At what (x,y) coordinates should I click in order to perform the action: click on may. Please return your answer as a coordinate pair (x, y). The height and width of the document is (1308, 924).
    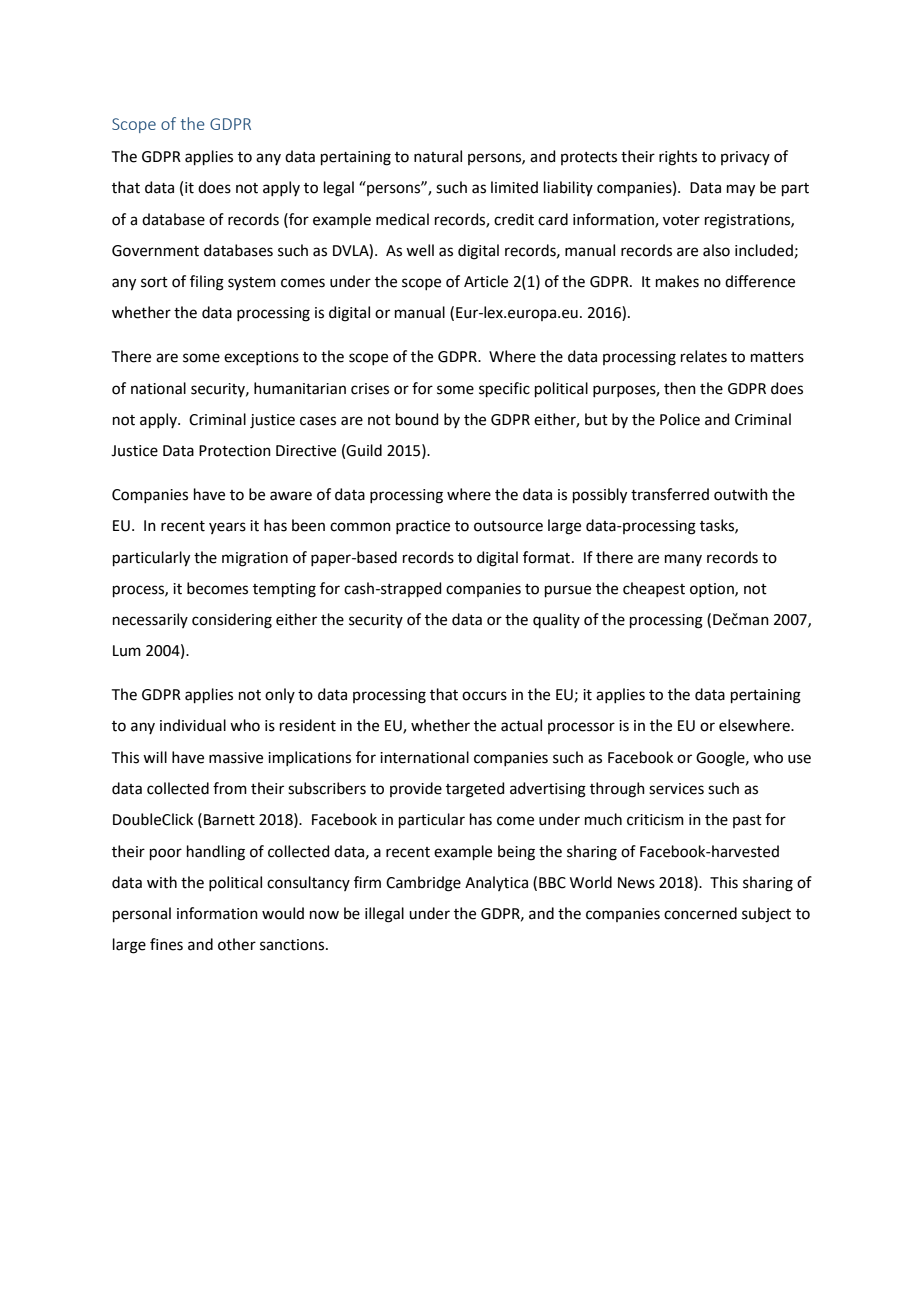
    Looking at the image, I should click on (741, 190).
